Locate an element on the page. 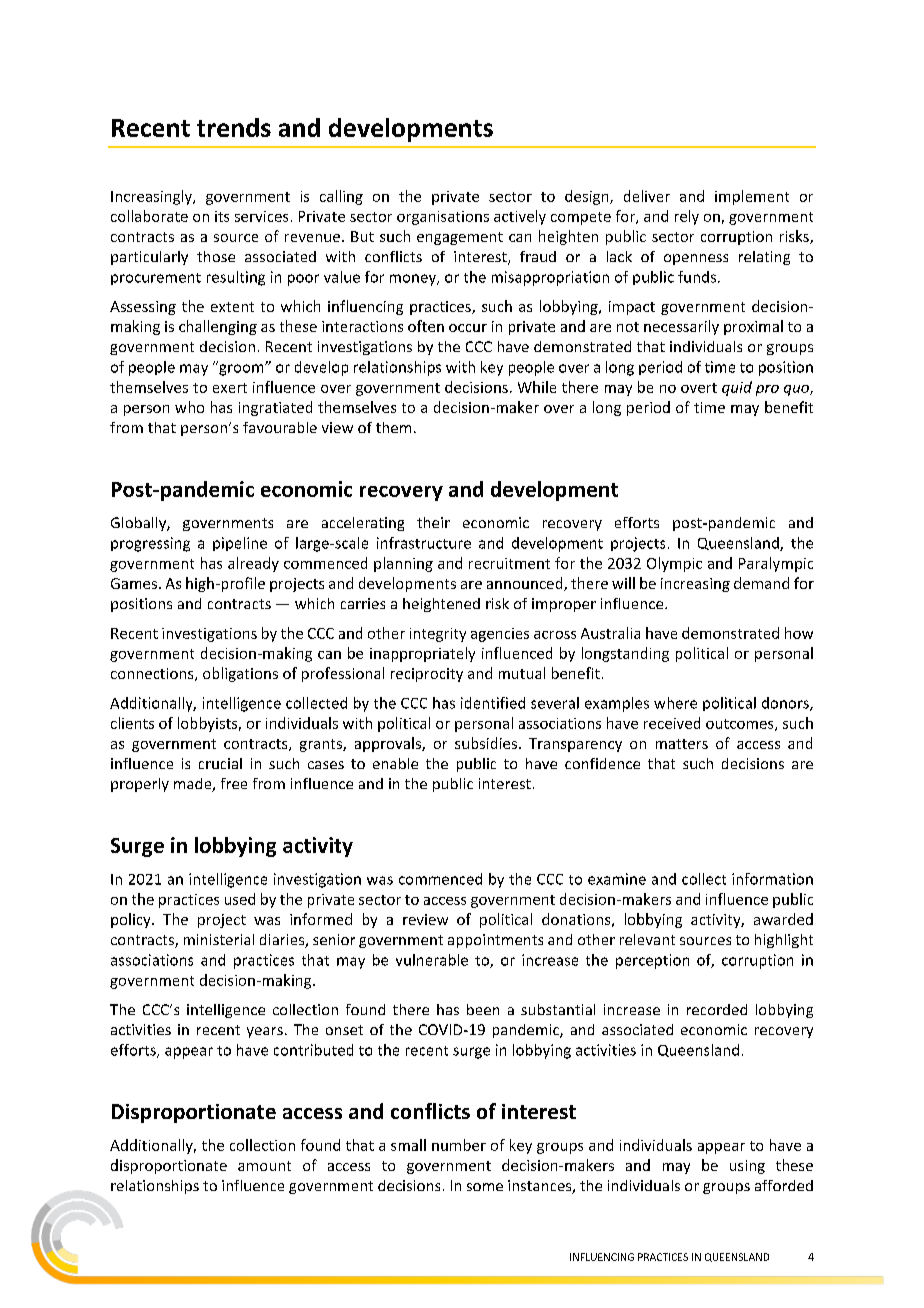  organisations is located at coordinates (443, 218).
